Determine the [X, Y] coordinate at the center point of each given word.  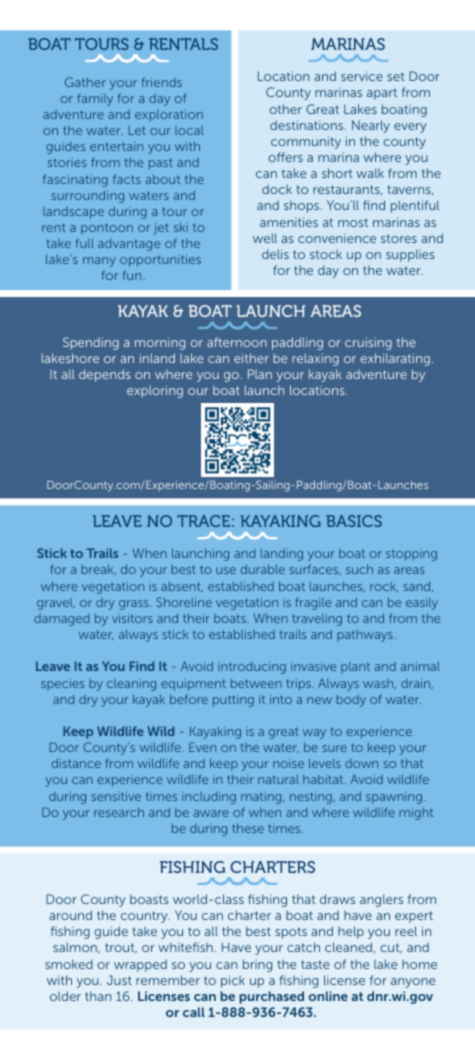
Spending [91, 343]
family [95, 99]
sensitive [116, 796]
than [98, 996]
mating [262, 798]
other [285, 109]
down [361, 763]
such [359, 569]
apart [382, 94]
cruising [368, 343]
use [226, 570]
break [98, 569]
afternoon [237, 342]
